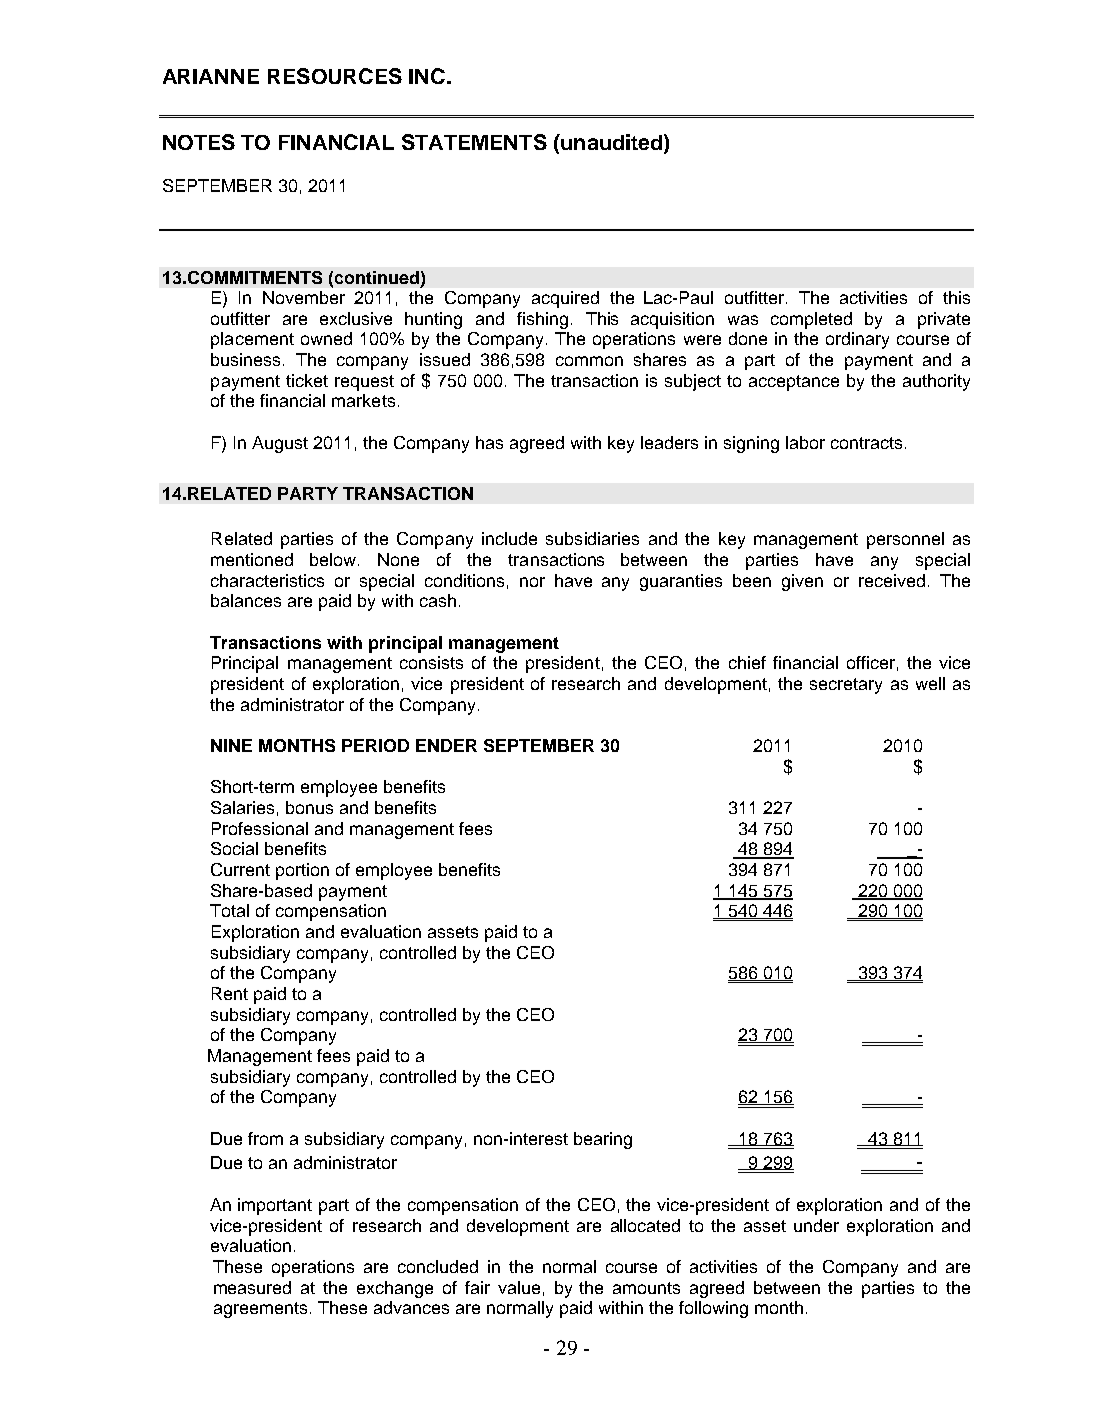  I want to click on RESOURCES, so click(335, 76).
